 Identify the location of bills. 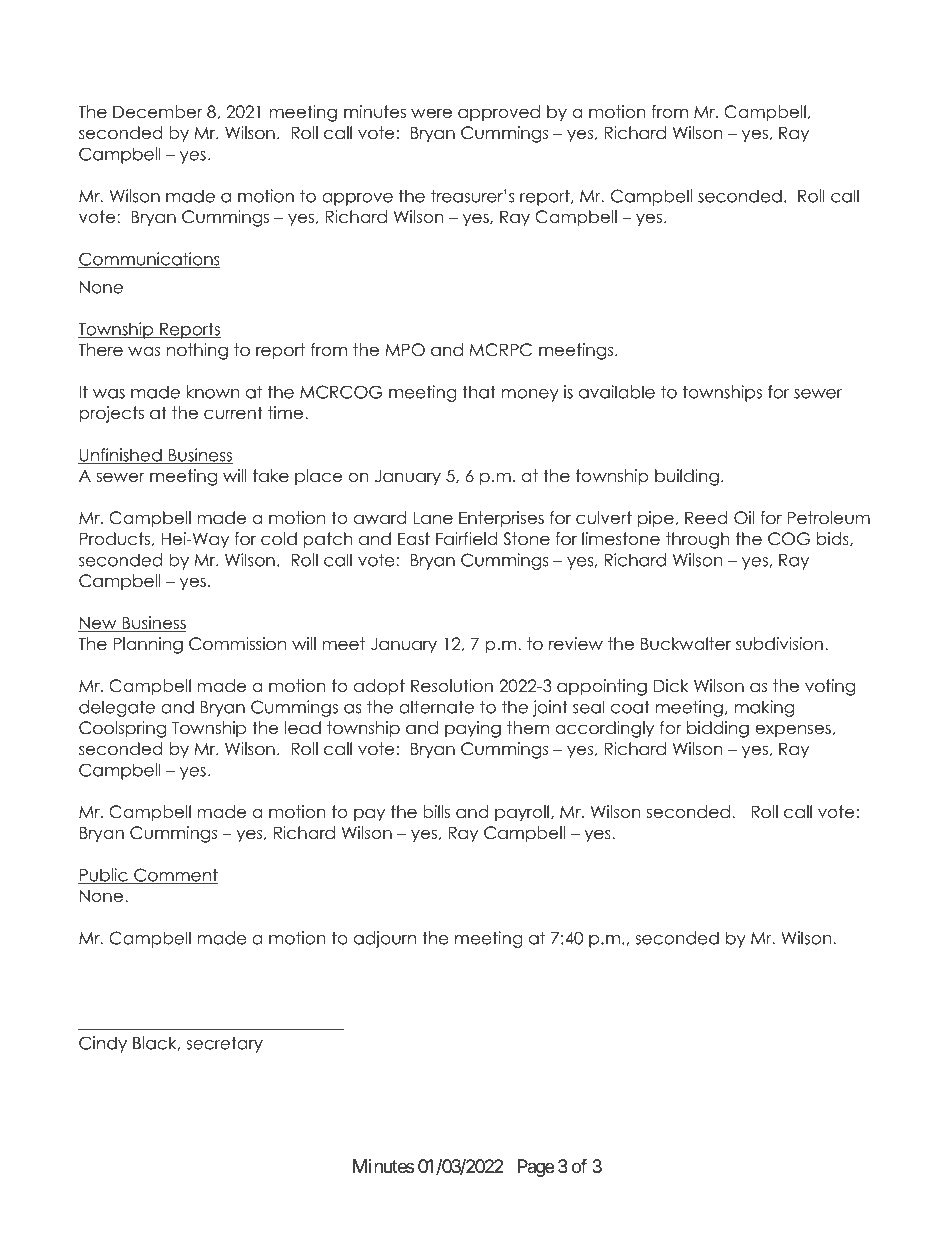
(436, 812).
